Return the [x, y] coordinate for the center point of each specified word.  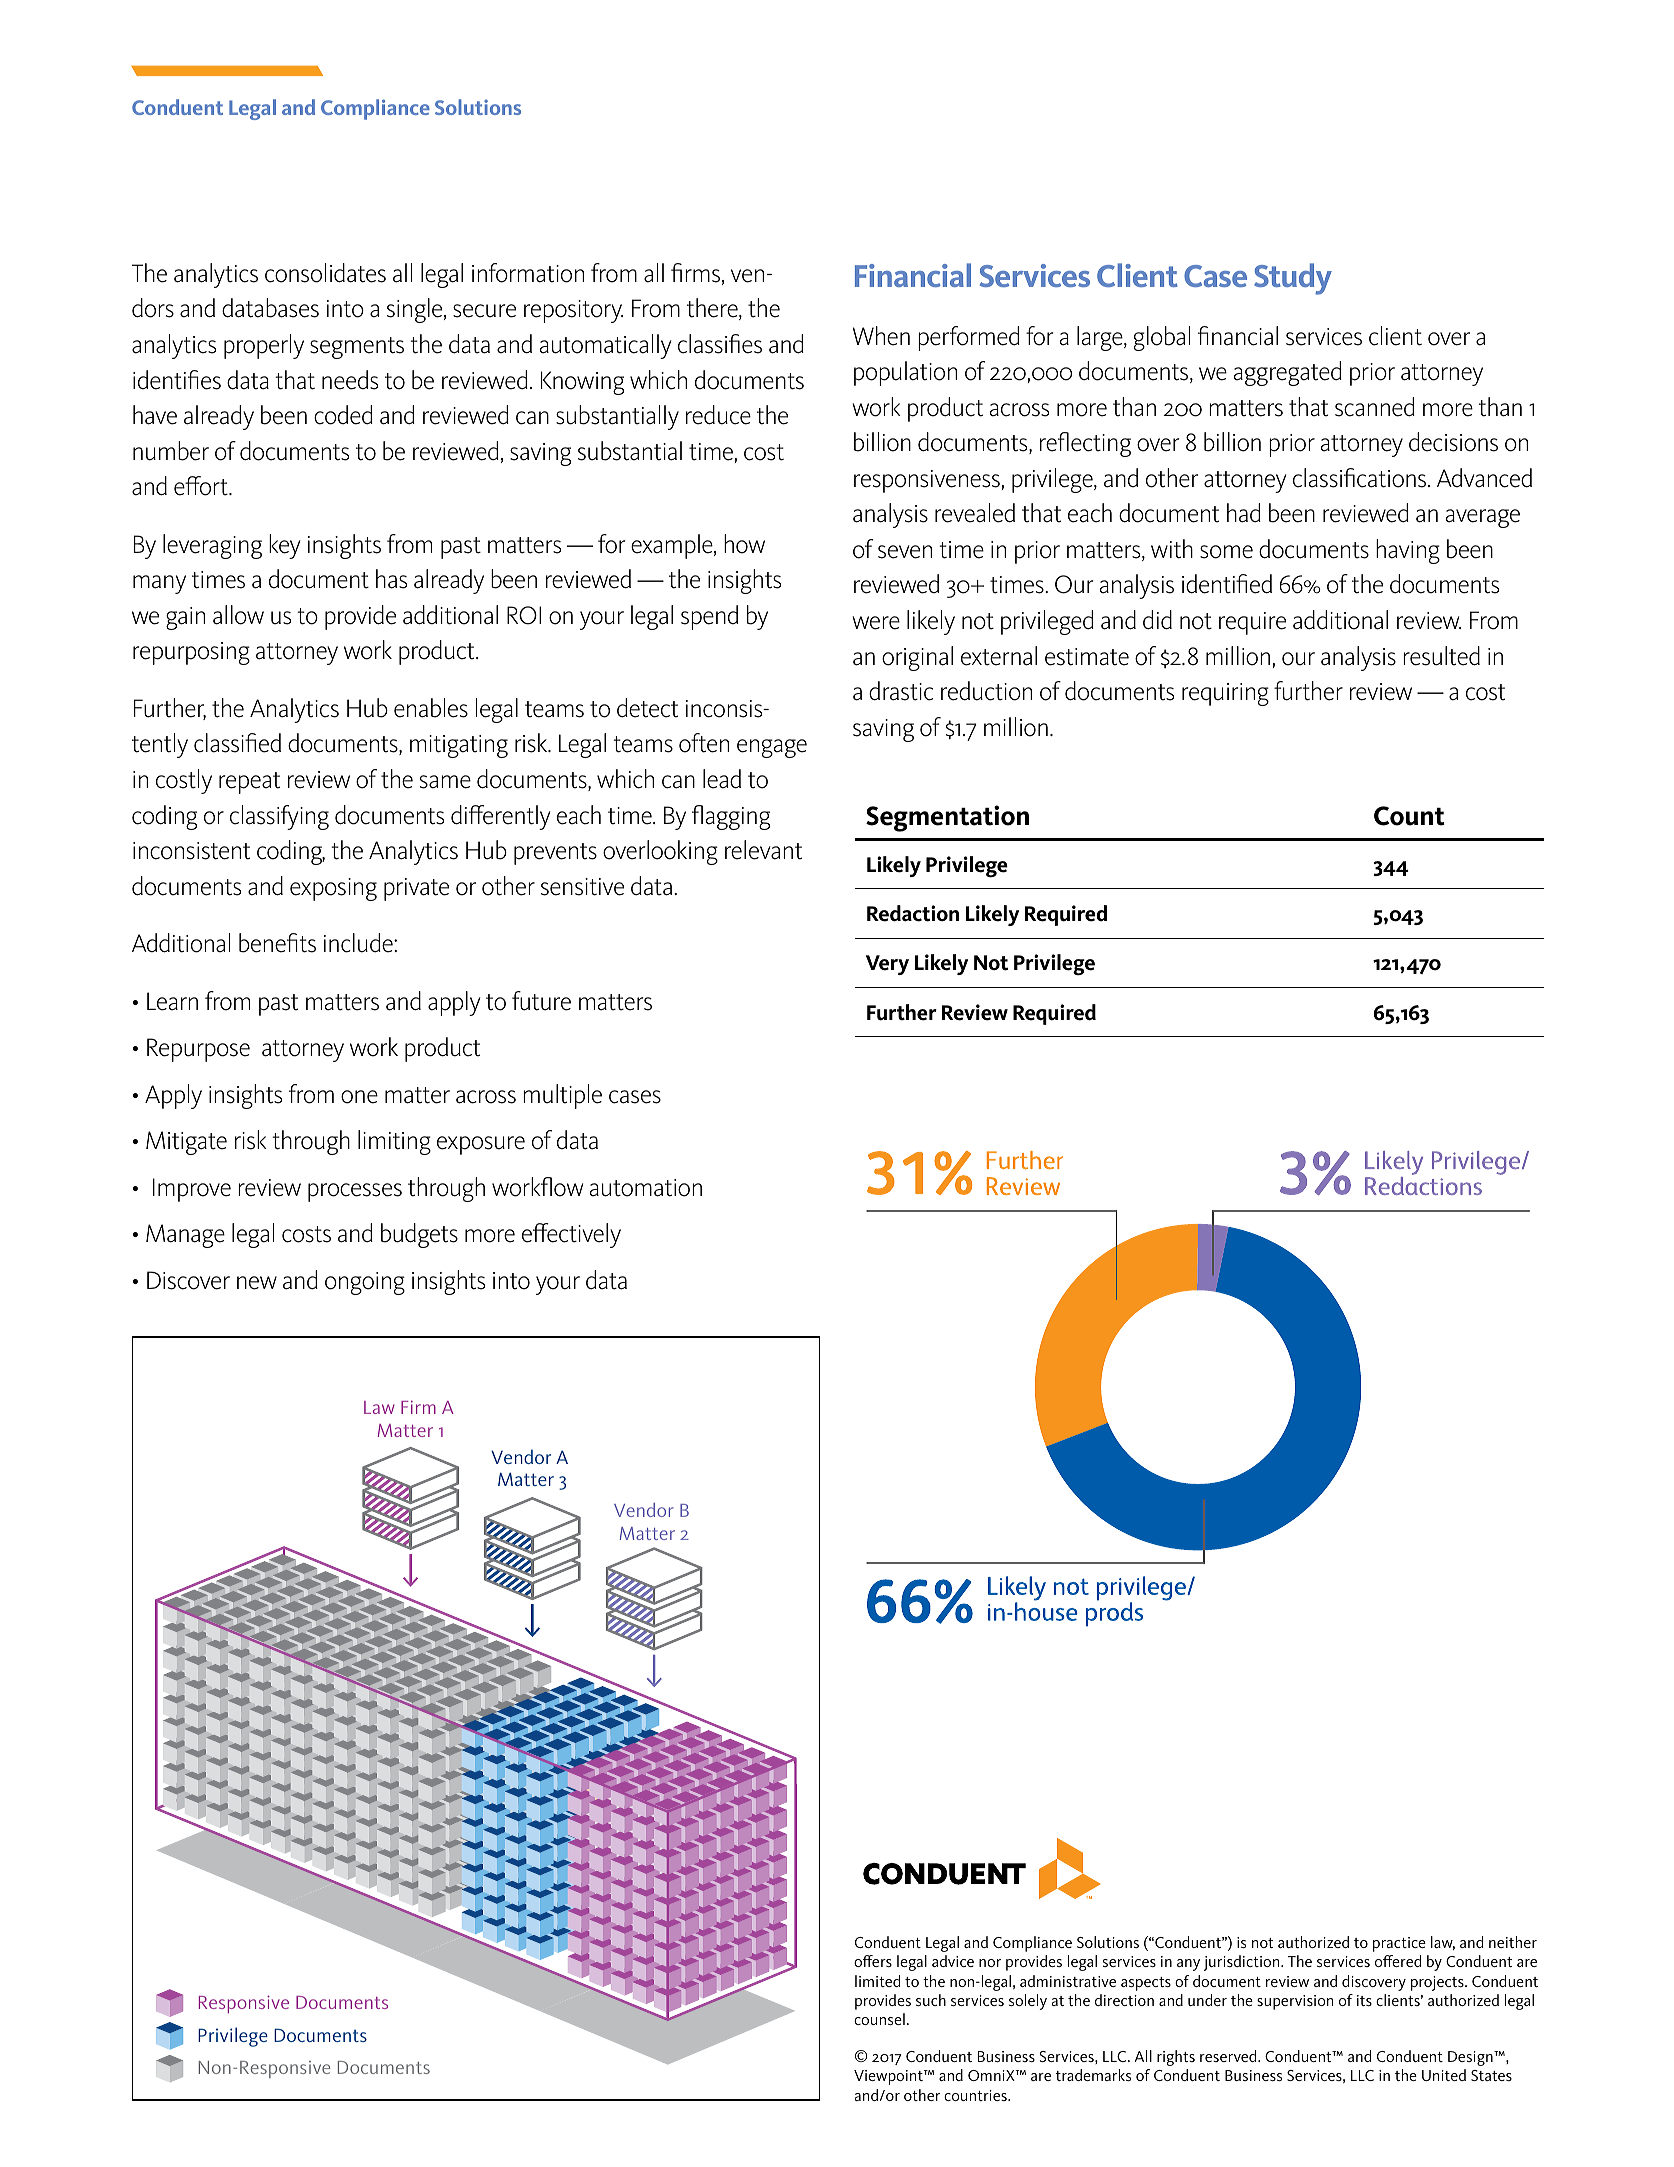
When [881, 336]
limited [878, 1981]
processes [355, 1192]
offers [873, 1961]
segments [357, 348]
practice [1399, 1944]
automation [646, 1188]
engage [772, 748]
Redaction [913, 913]
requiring [1225, 694]
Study [1293, 279]
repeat [249, 783]
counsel [879, 2019]
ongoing [365, 1283]
